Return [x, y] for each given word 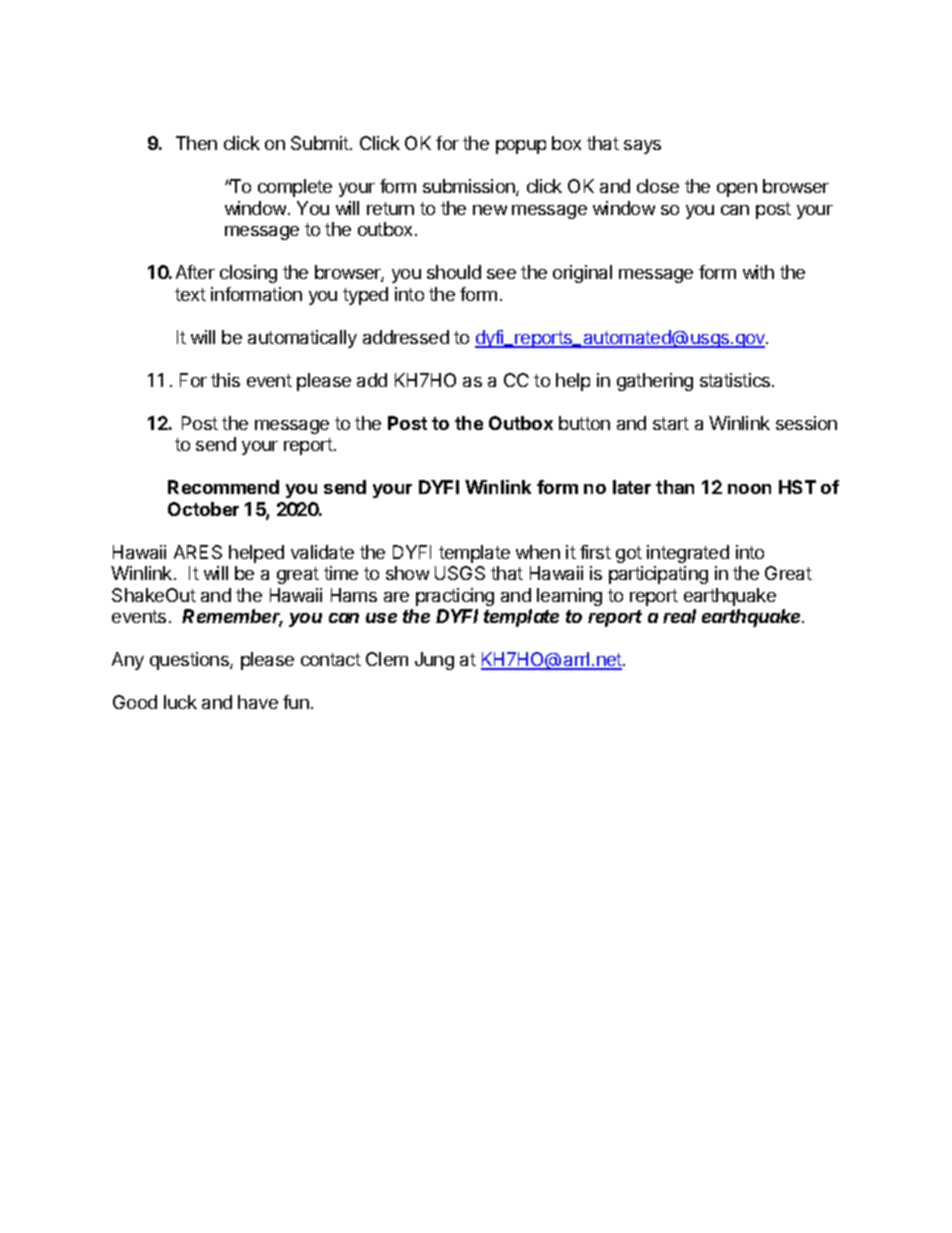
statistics [736, 380]
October [203, 509]
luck [180, 702]
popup [521, 147]
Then [196, 143]
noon [749, 489]
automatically [302, 339]
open [737, 190]
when [538, 552]
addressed [406, 337]
